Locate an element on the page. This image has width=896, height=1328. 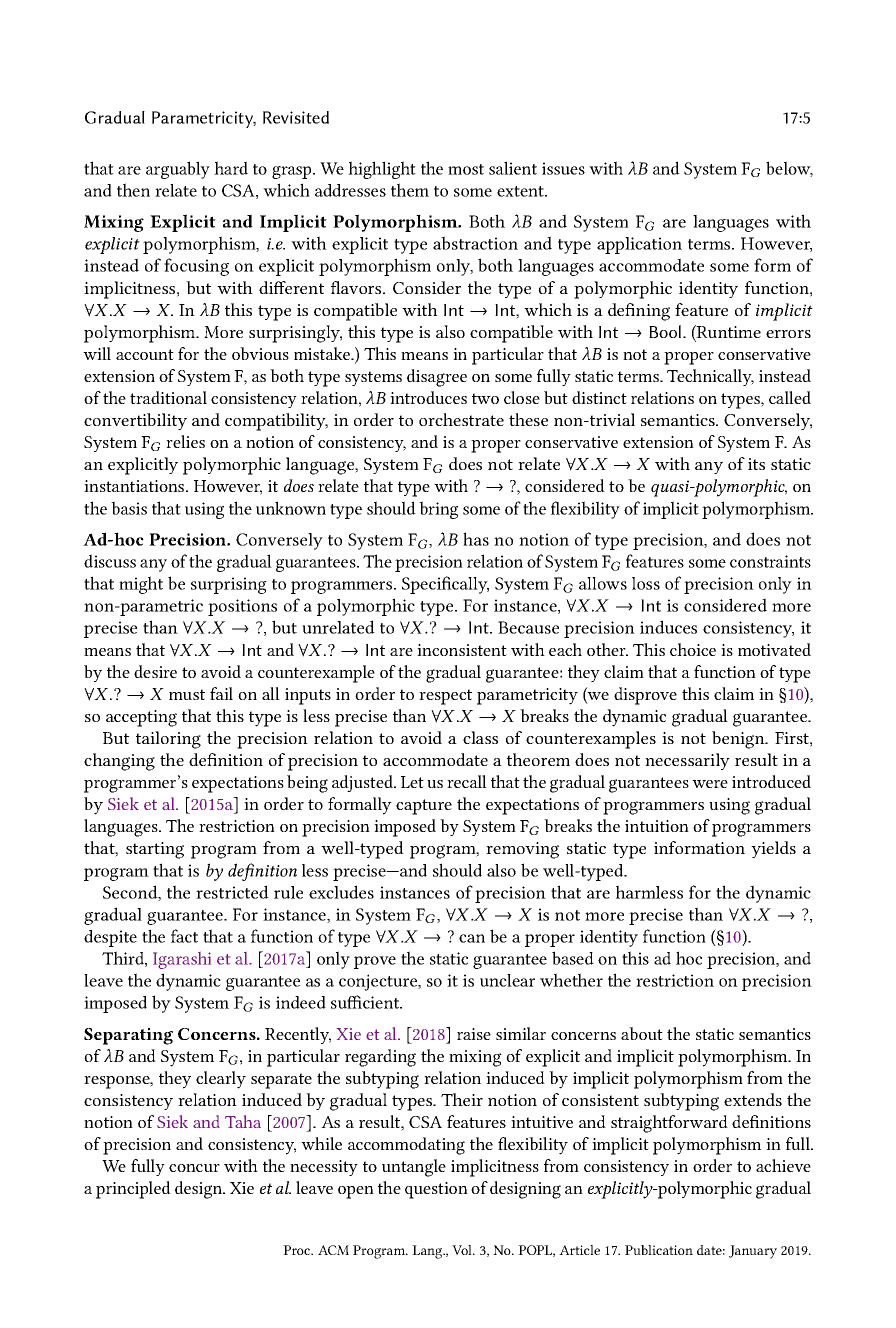
intuition is located at coordinates (657, 826).
